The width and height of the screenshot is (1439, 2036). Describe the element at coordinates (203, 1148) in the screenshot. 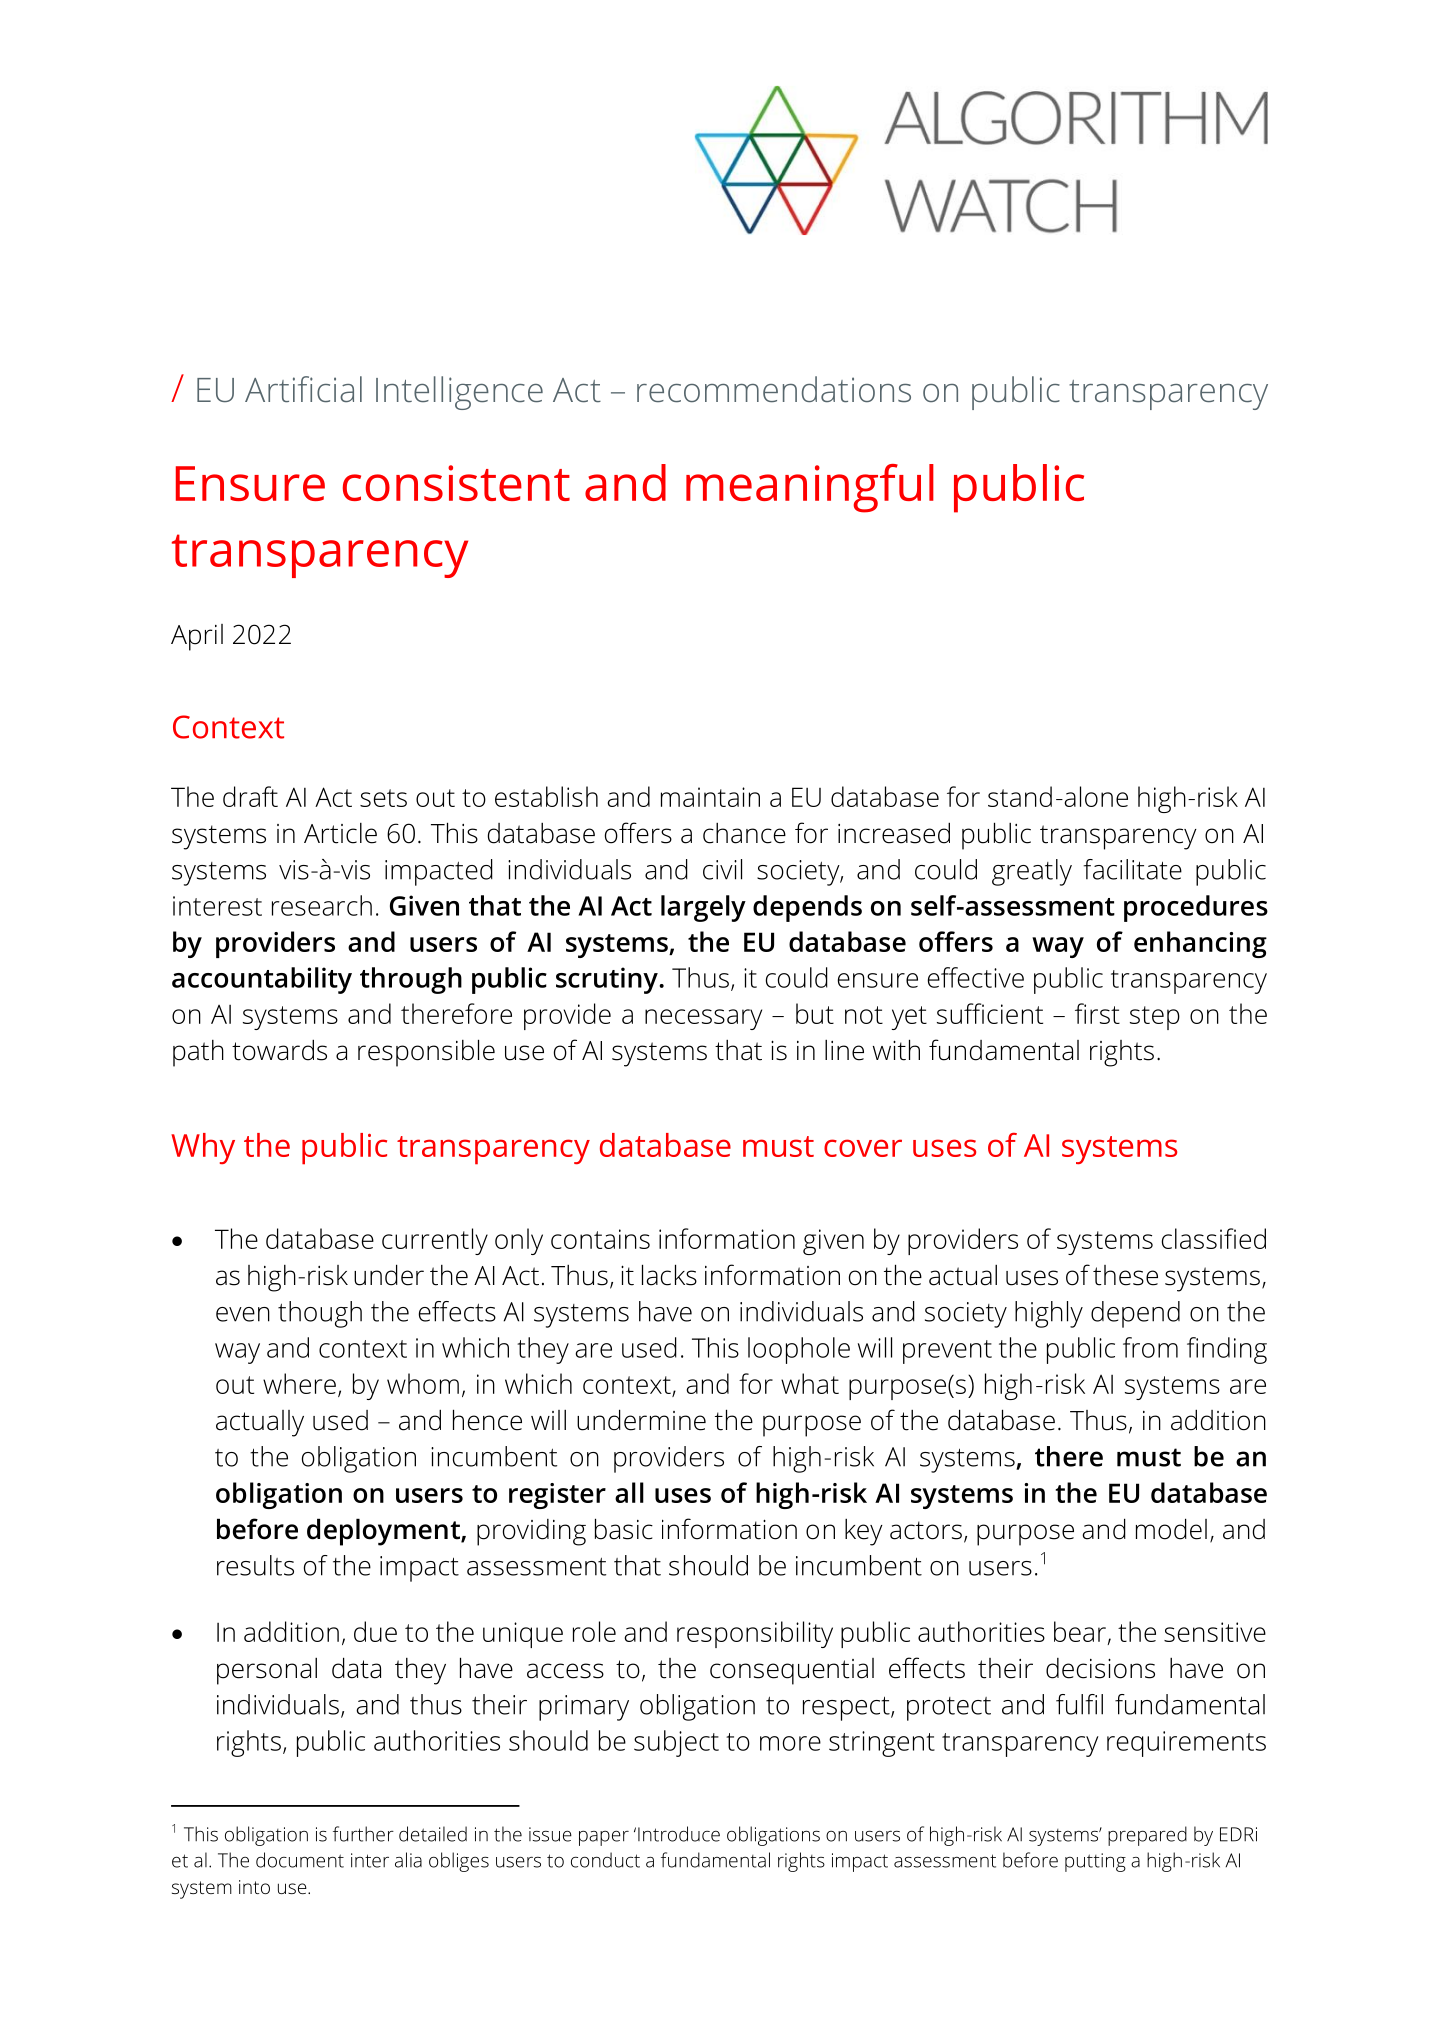

I see `Why` at that location.
